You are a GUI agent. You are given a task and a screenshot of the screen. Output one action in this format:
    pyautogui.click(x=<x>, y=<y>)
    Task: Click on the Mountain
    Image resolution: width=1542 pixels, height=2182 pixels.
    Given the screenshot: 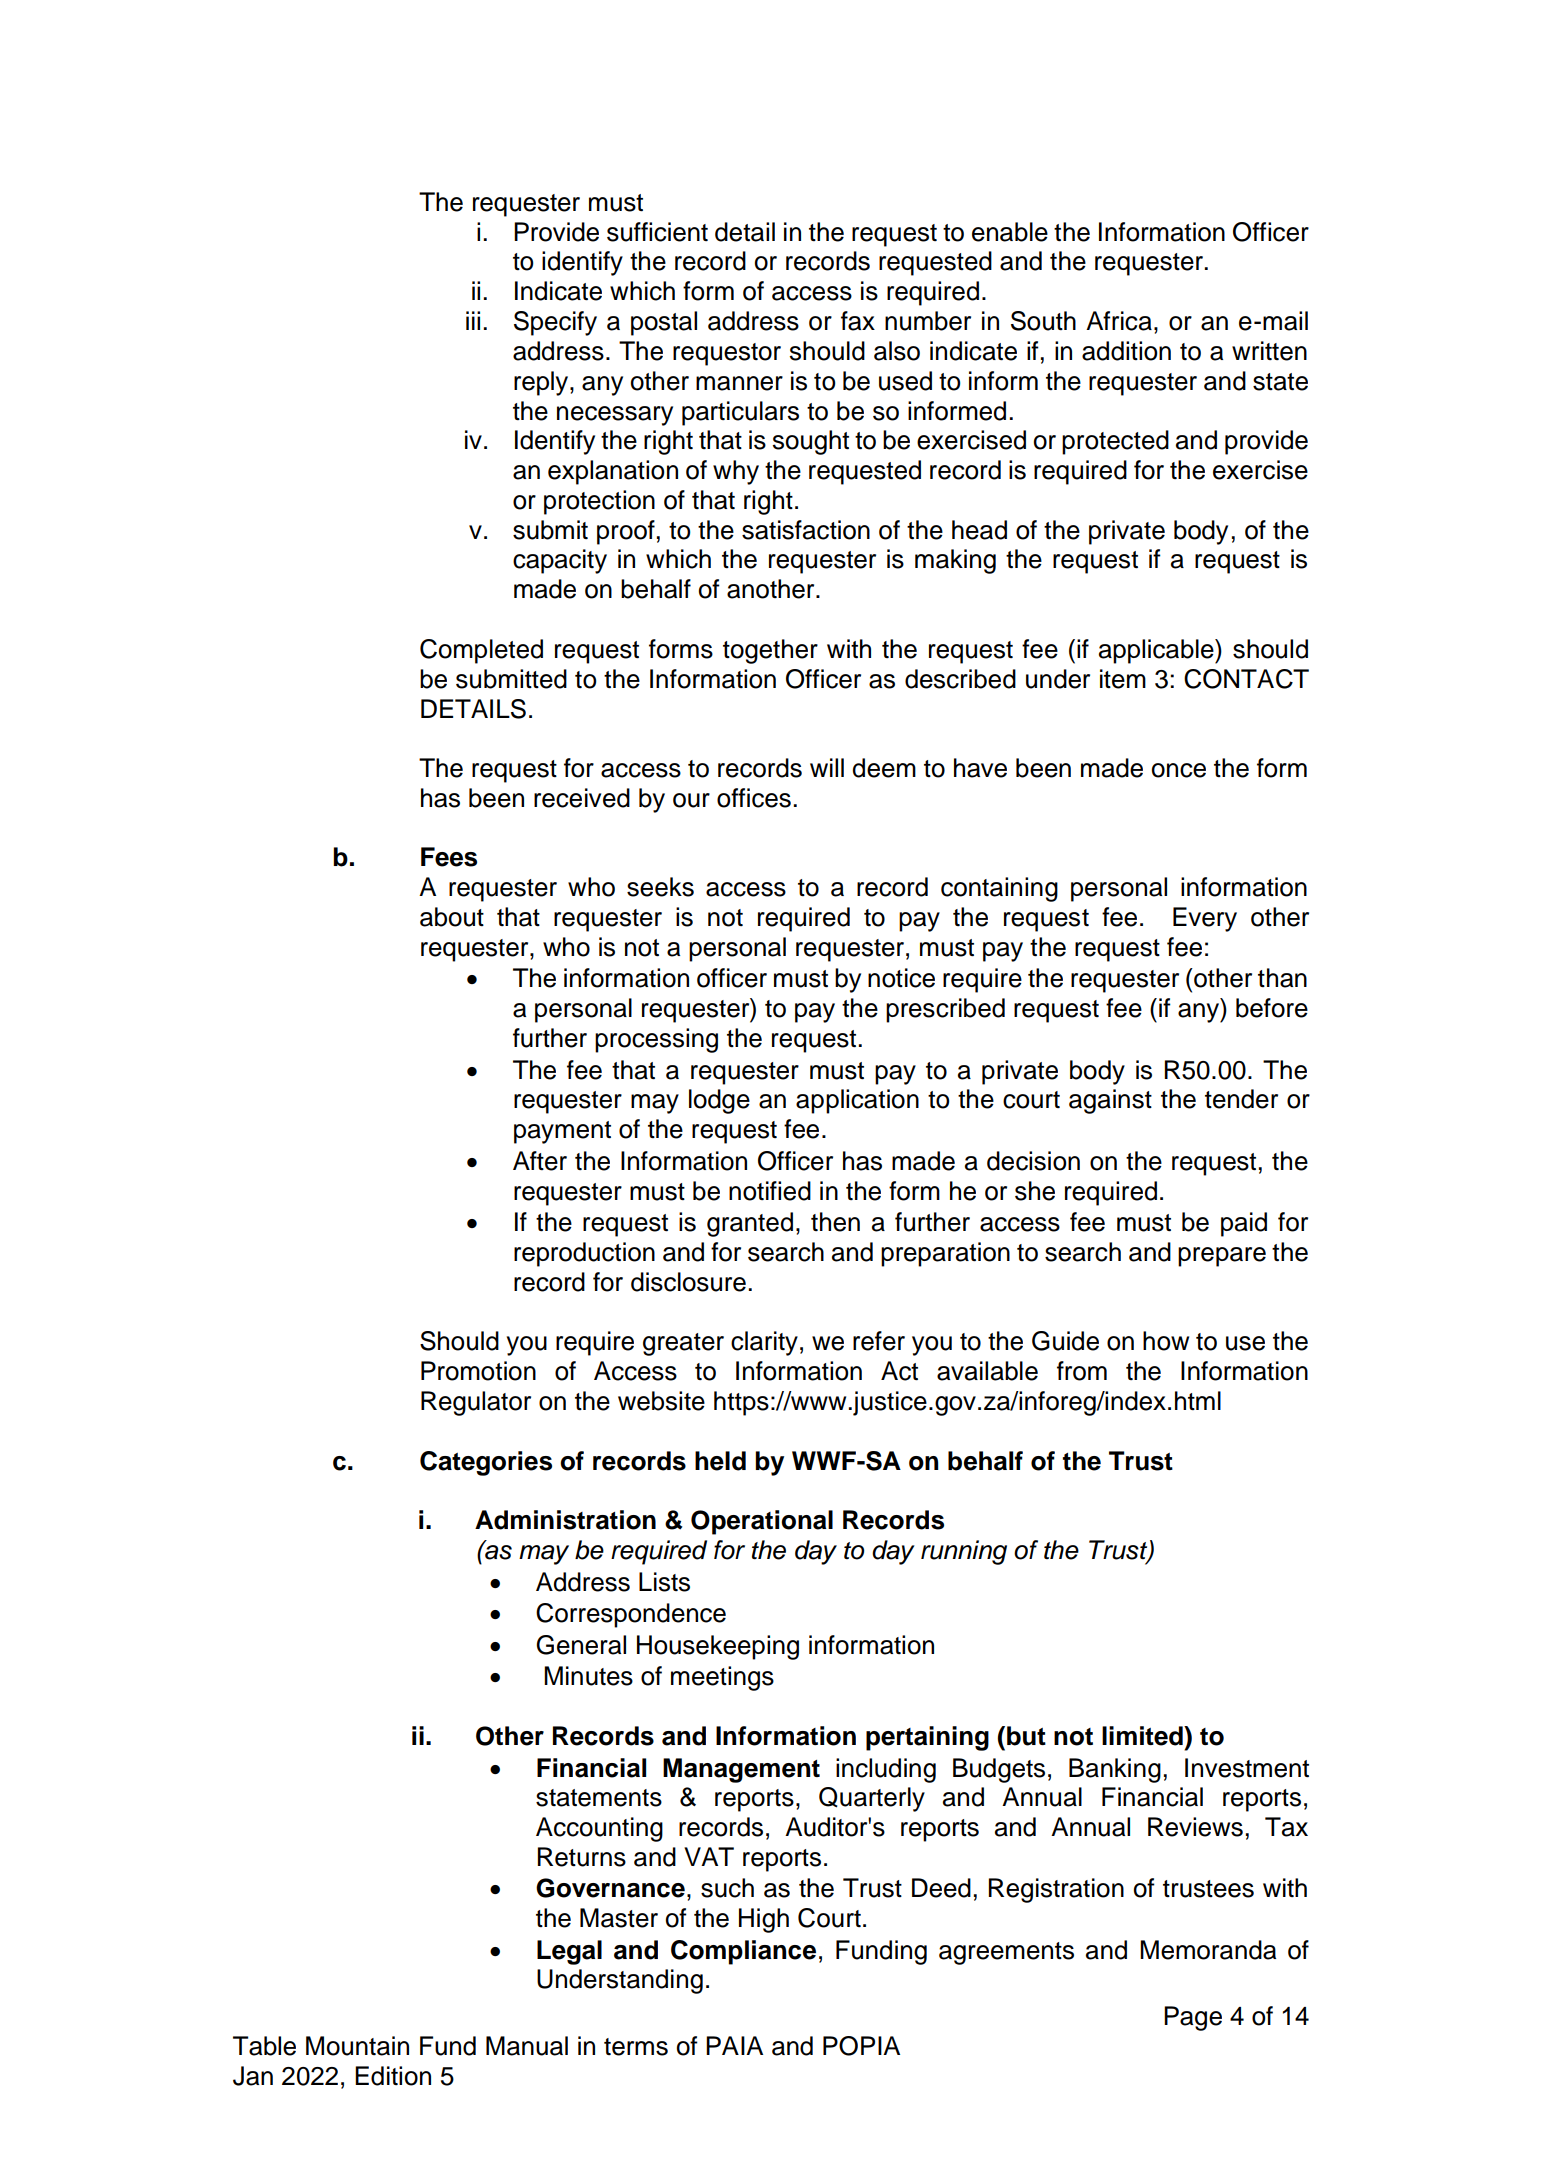 What is the action you would take?
    pyautogui.click(x=357, y=2046)
